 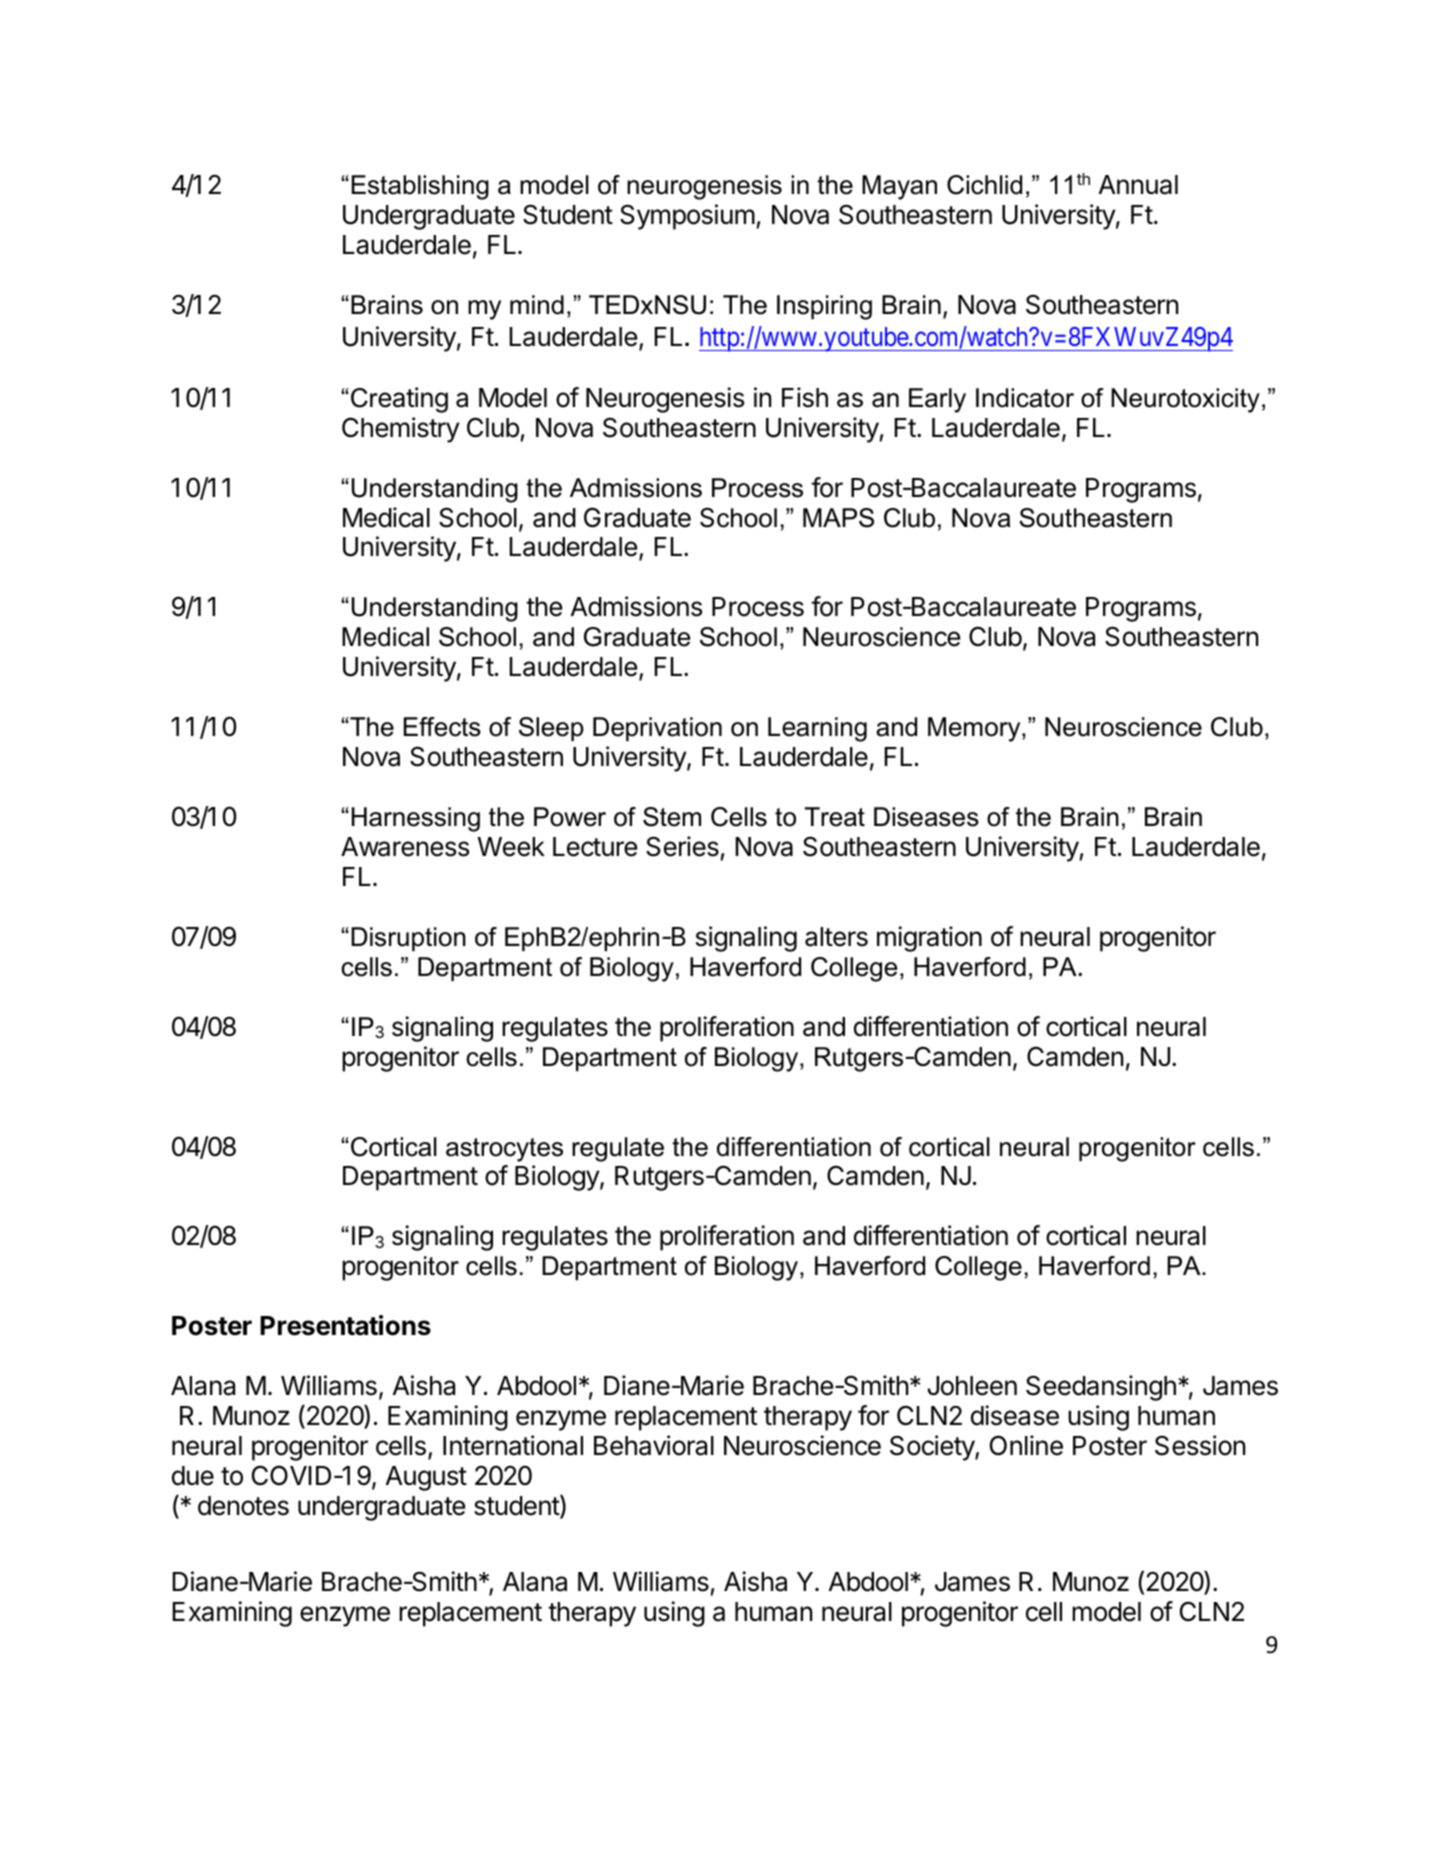 I want to click on denotes, so click(x=243, y=1506).
